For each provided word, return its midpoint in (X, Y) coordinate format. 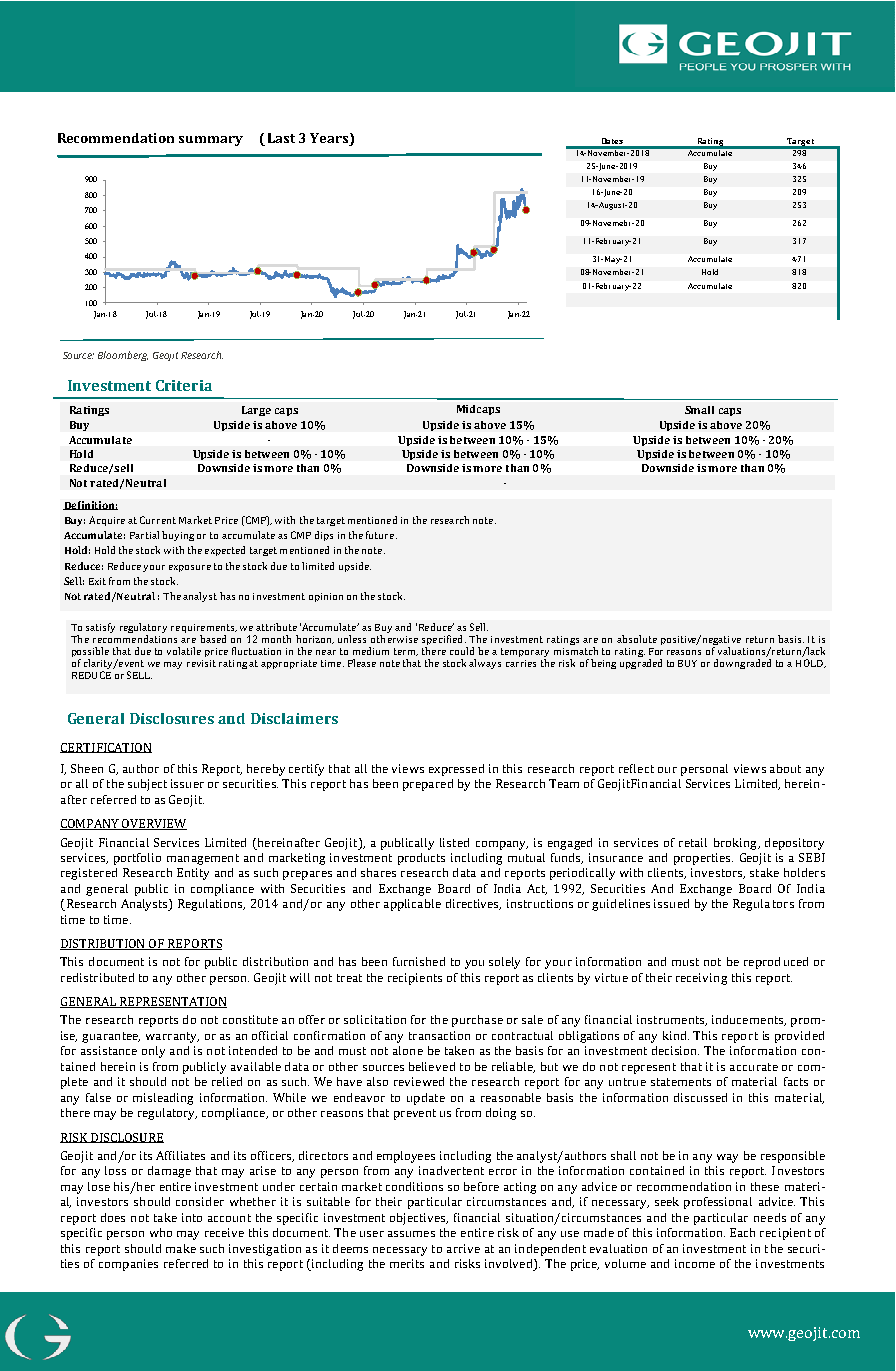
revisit (201, 663)
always (485, 664)
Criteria (184, 385)
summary (211, 141)
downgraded (742, 664)
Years (330, 139)
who (161, 1232)
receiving (701, 979)
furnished (419, 961)
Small (699, 410)
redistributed (97, 977)
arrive (463, 1248)
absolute (637, 639)
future (381, 535)
